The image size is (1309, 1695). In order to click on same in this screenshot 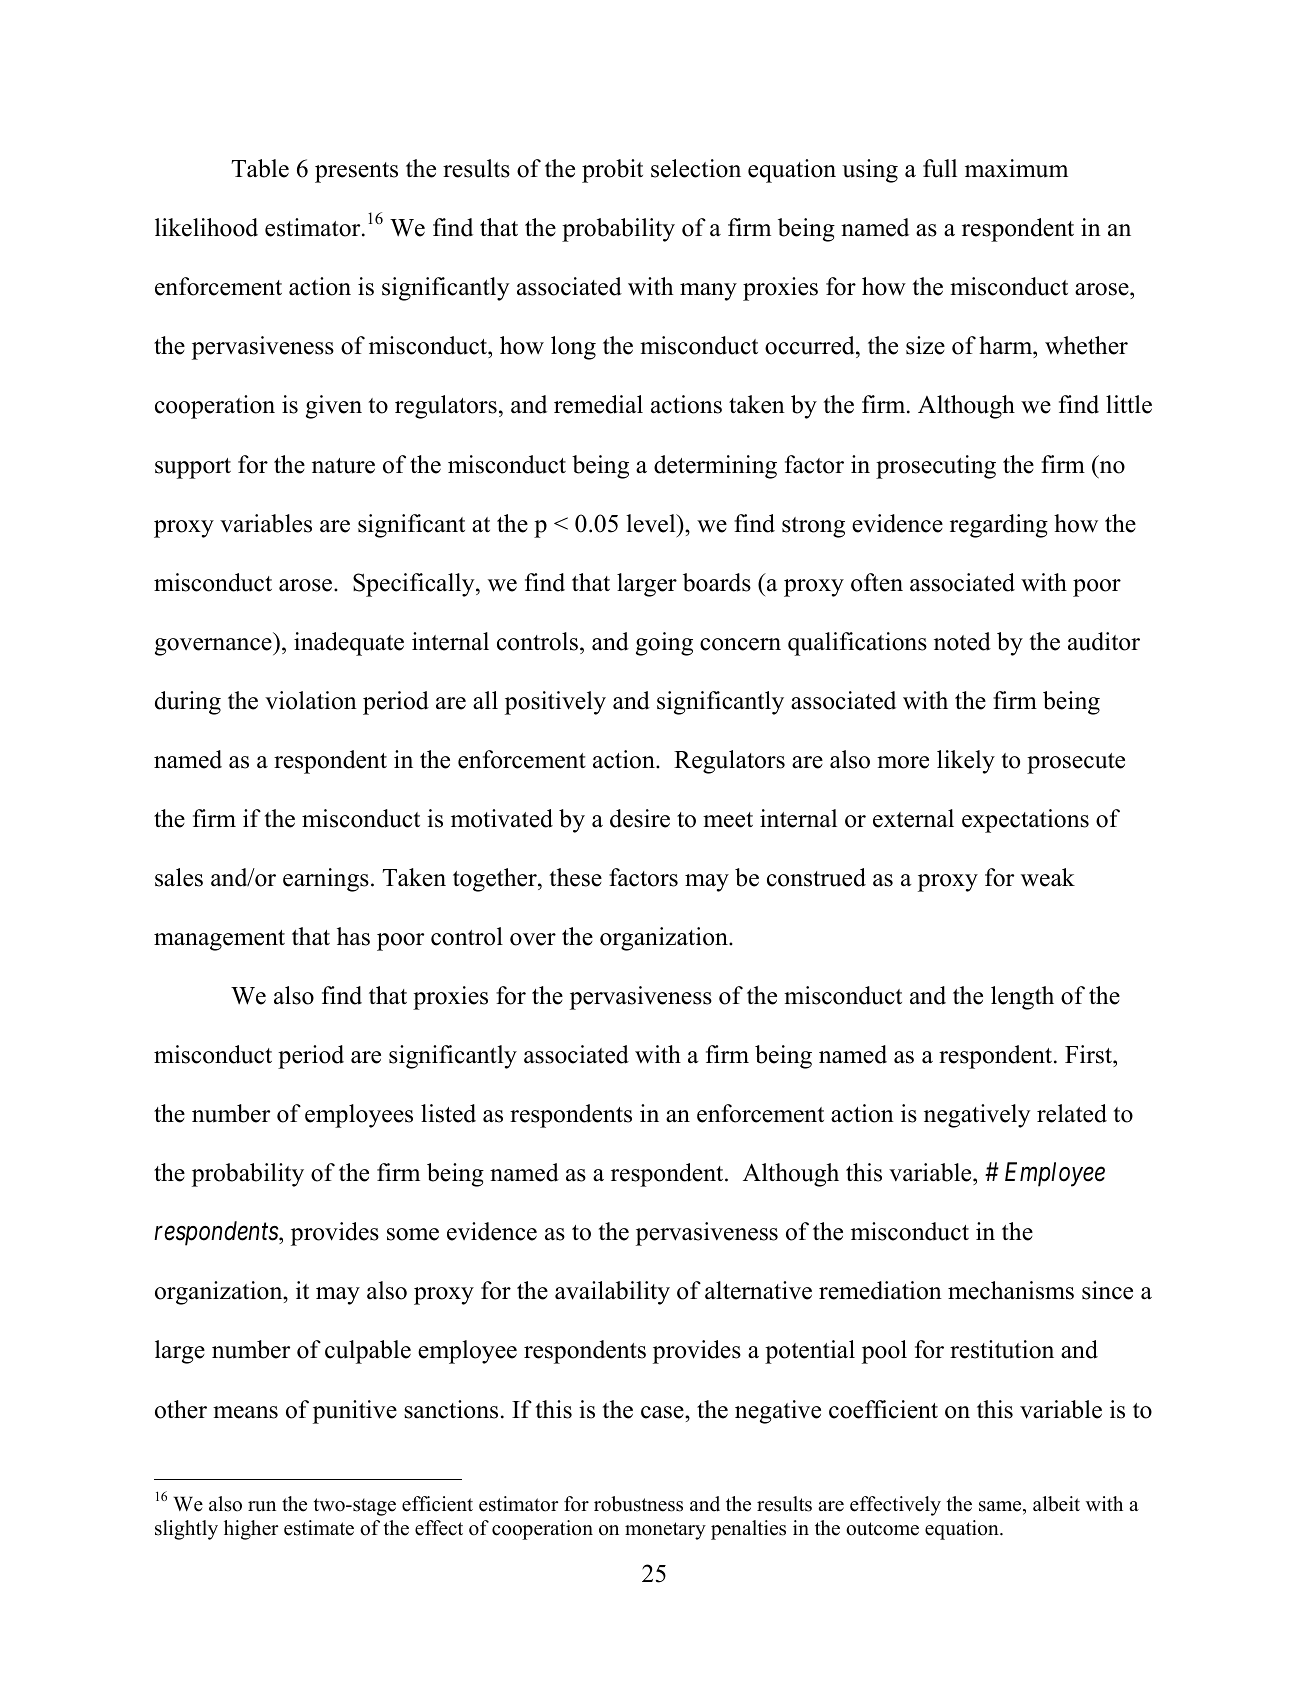, I will do `click(1001, 1506)`.
